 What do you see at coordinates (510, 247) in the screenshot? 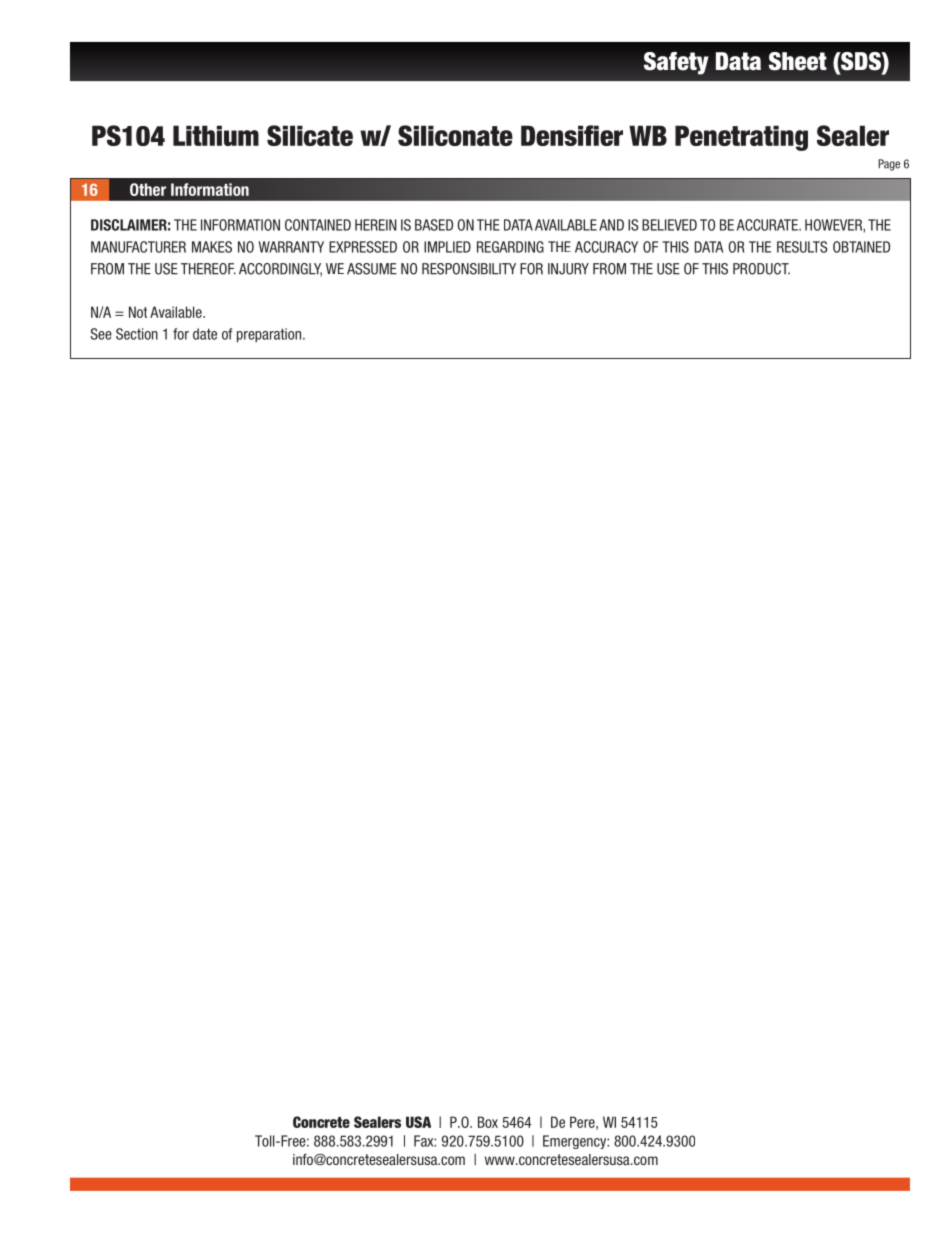
I see `REGARDING` at bounding box center [510, 247].
